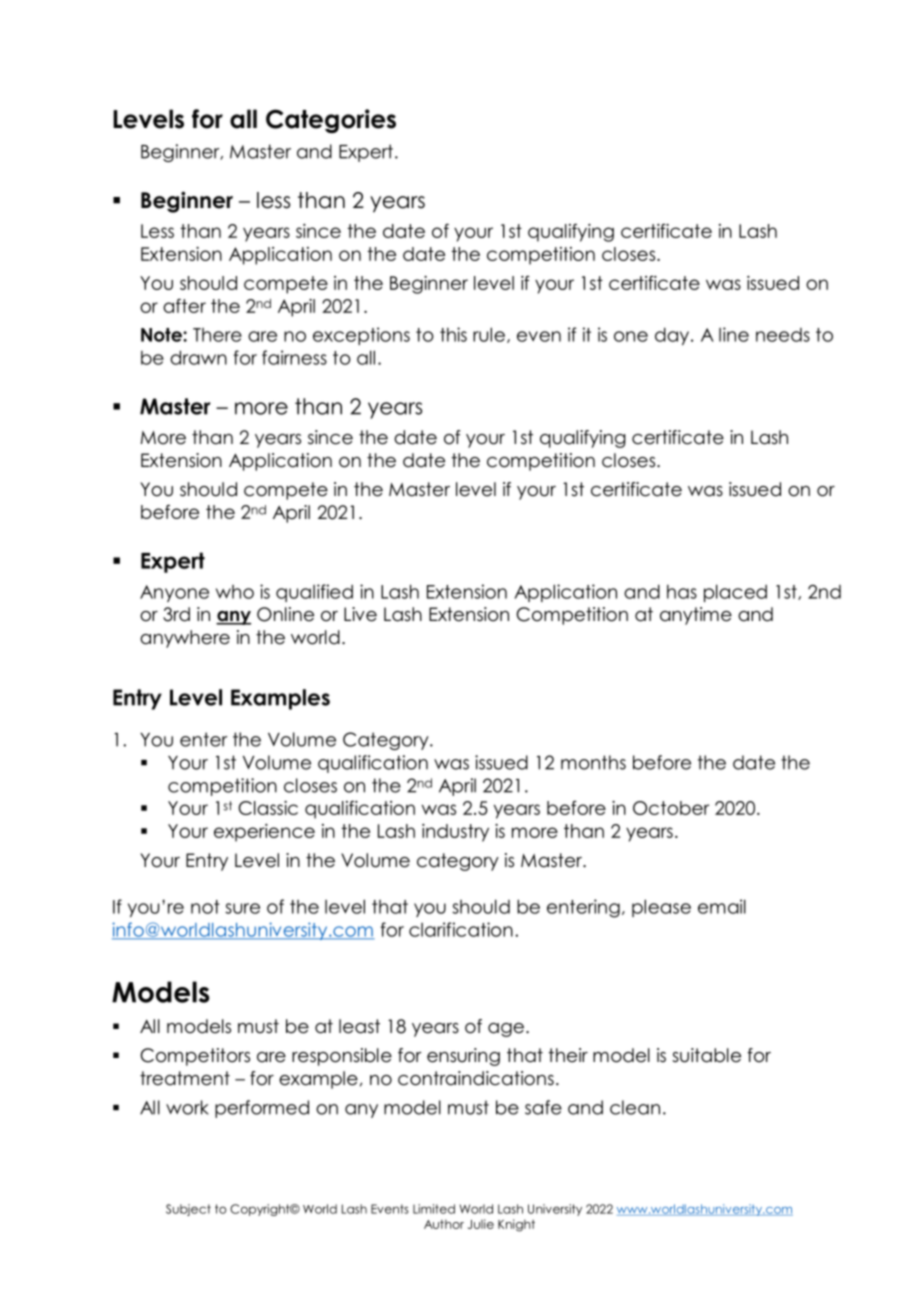 This screenshot has height=1307, width=924. Describe the element at coordinates (360, 614) in the screenshot. I see `Live` at that location.
